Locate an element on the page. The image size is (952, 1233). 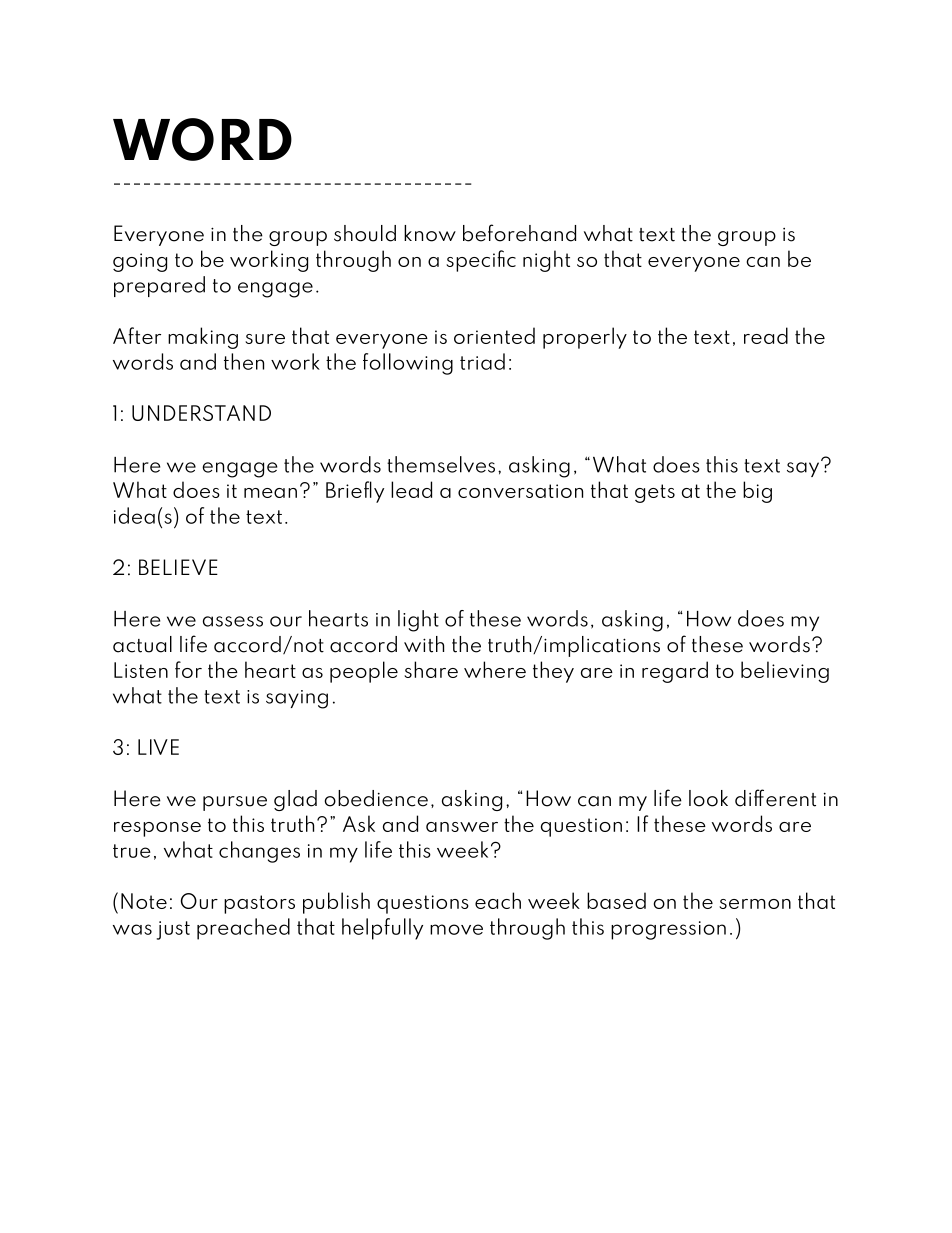
pastors is located at coordinates (259, 904).
